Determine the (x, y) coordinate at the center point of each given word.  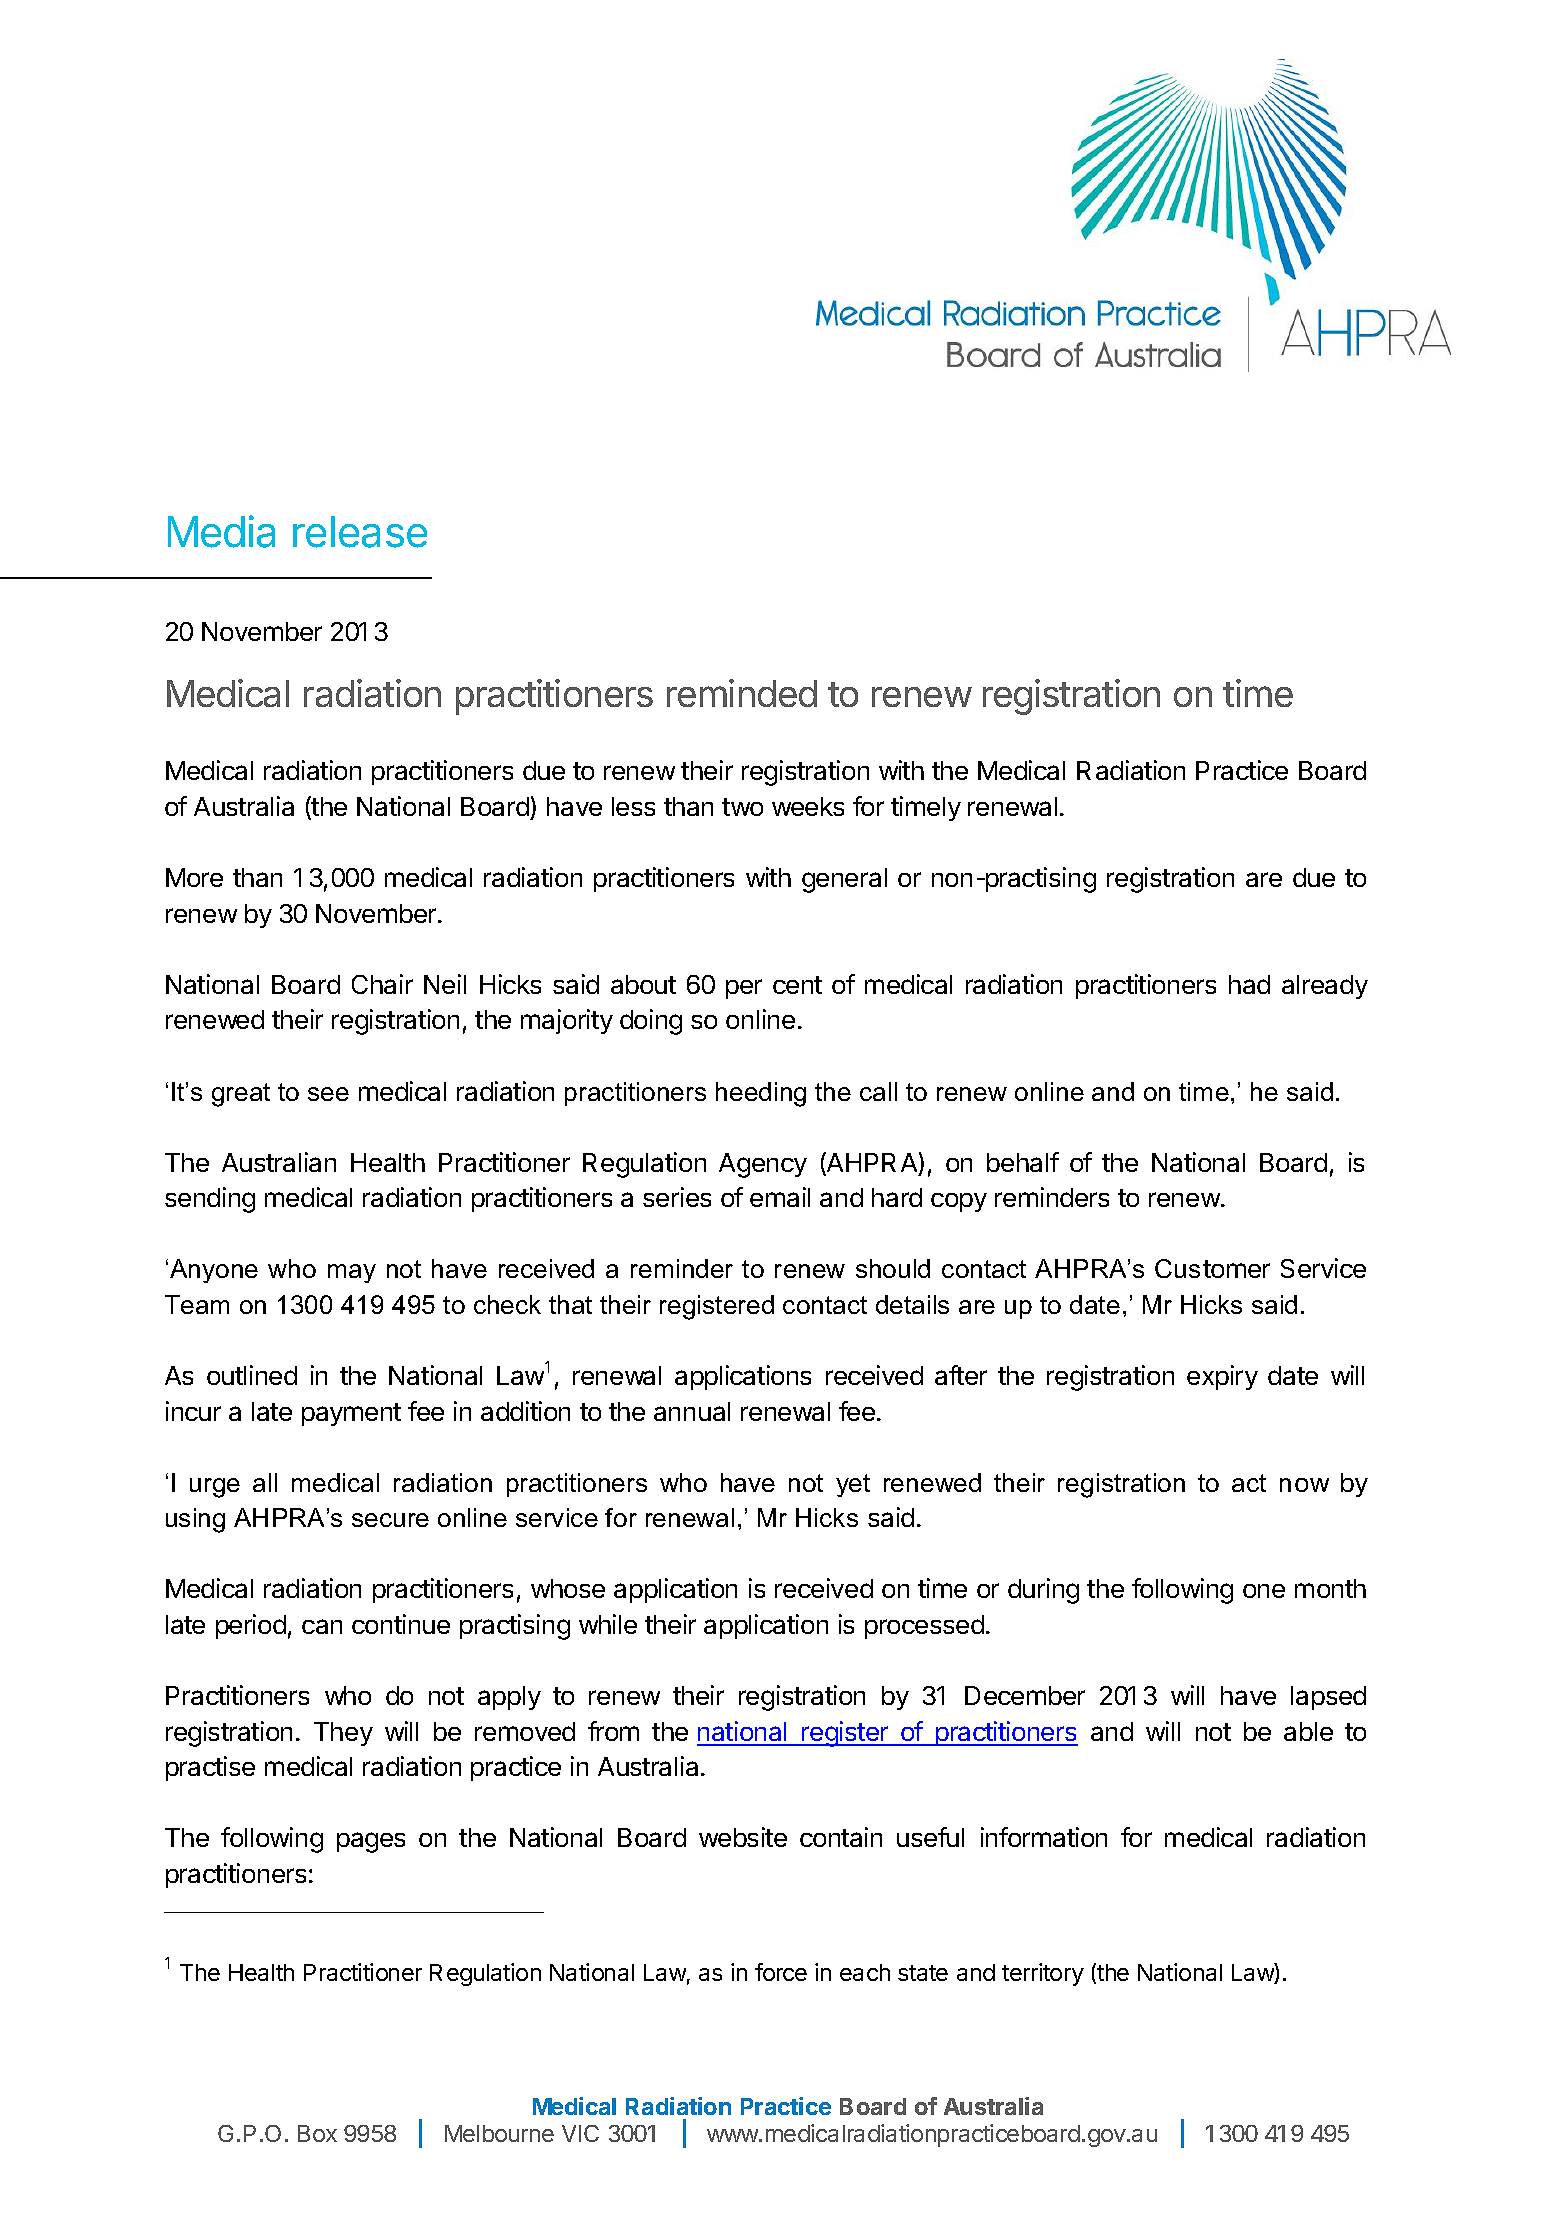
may (352, 1273)
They (343, 1734)
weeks (808, 806)
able (1308, 1731)
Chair (382, 984)
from (613, 1731)
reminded (742, 693)
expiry (1222, 1377)
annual (692, 1411)
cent (797, 985)
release (360, 532)
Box (317, 2133)
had (1249, 984)
